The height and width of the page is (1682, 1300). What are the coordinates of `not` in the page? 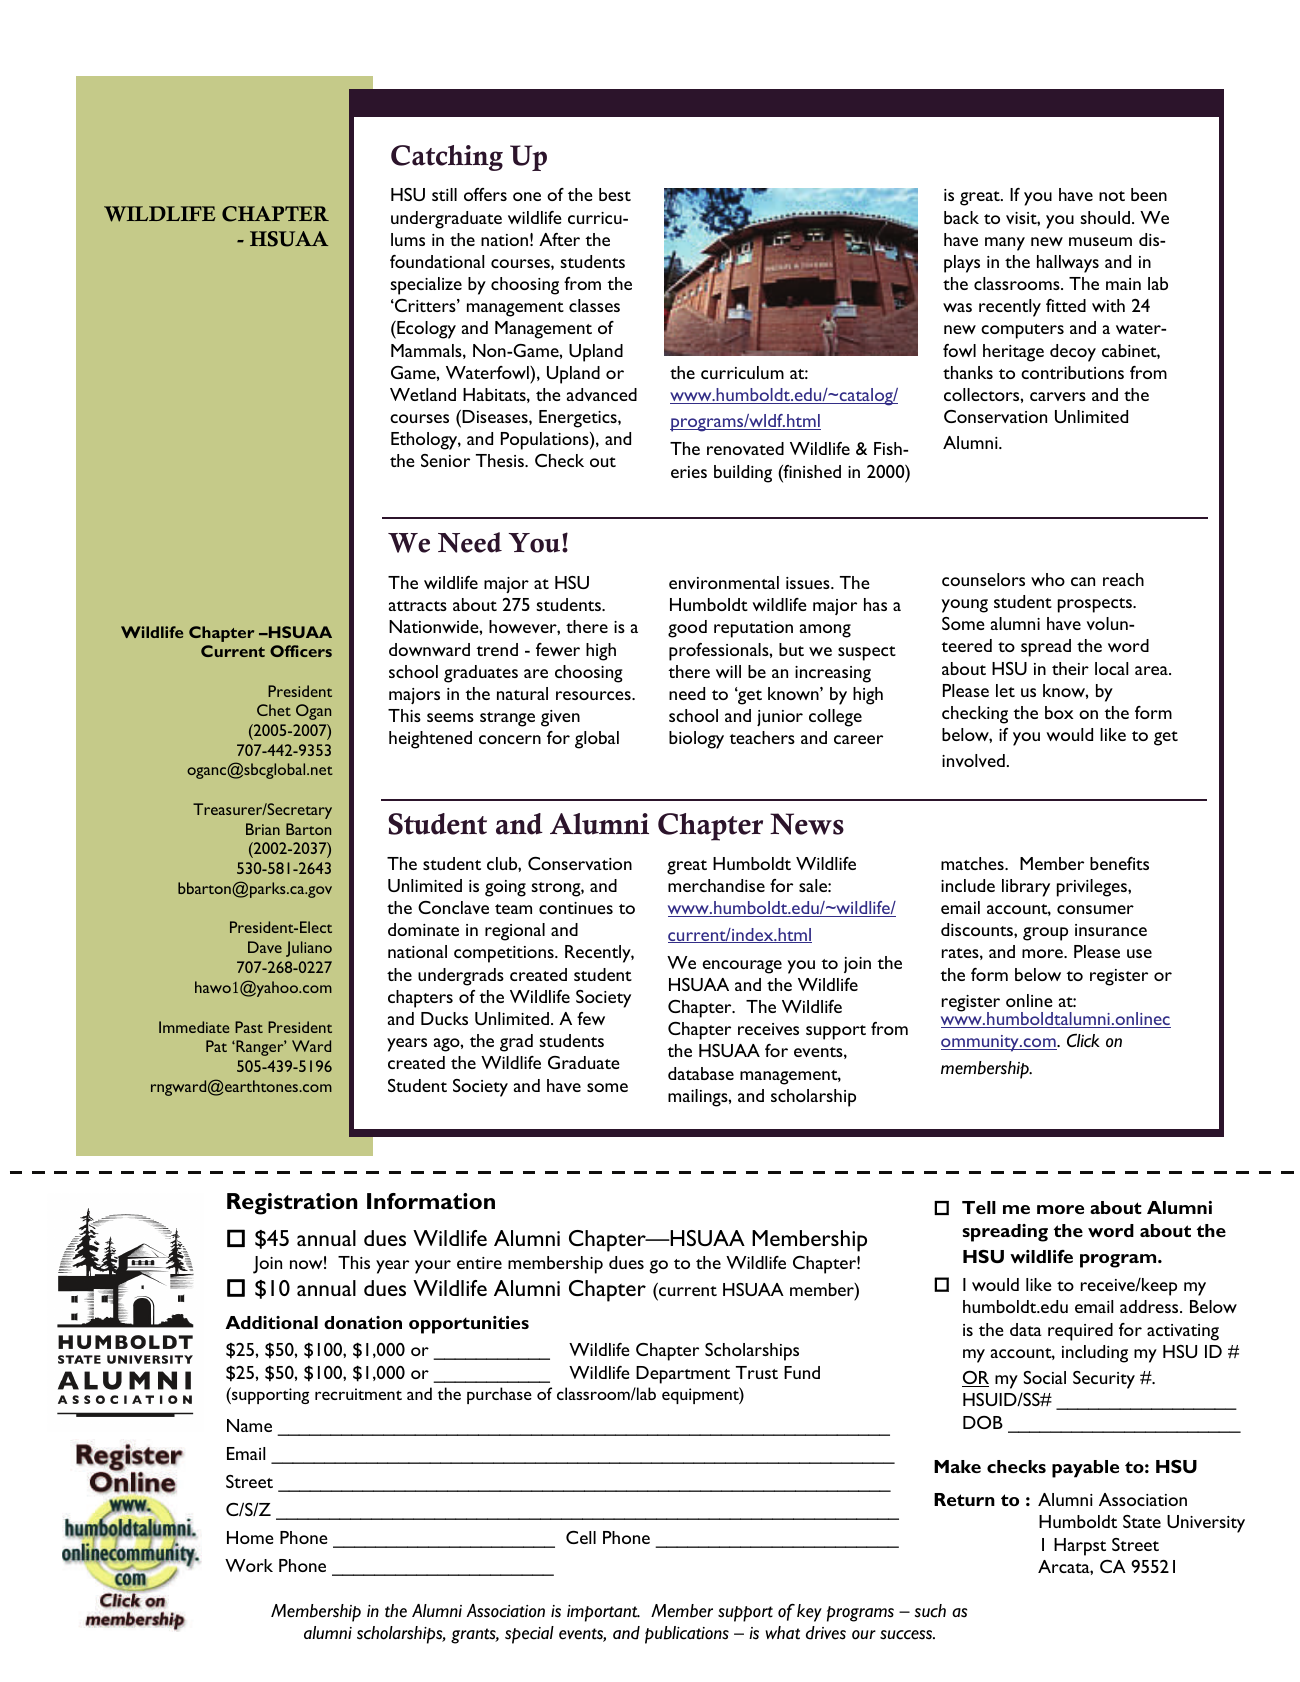 It's located at (1112, 196).
